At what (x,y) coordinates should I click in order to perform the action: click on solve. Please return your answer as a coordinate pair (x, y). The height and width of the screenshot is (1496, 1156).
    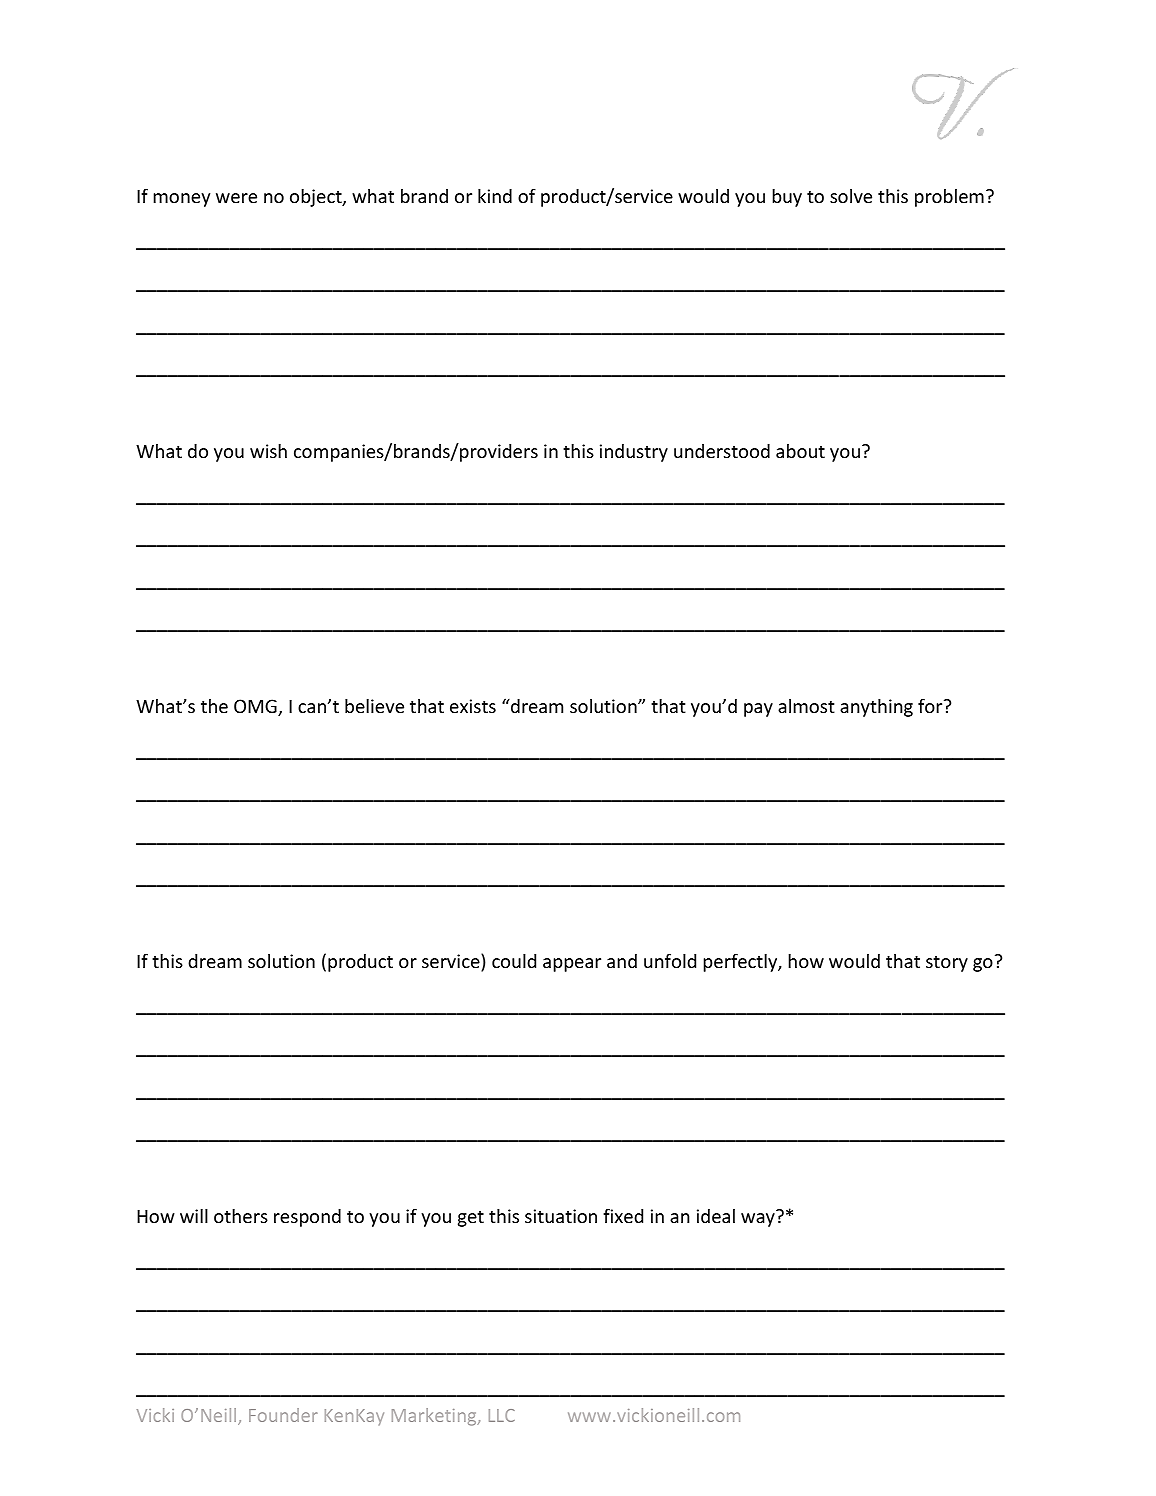
    Looking at the image, I should click on (851, 196).
